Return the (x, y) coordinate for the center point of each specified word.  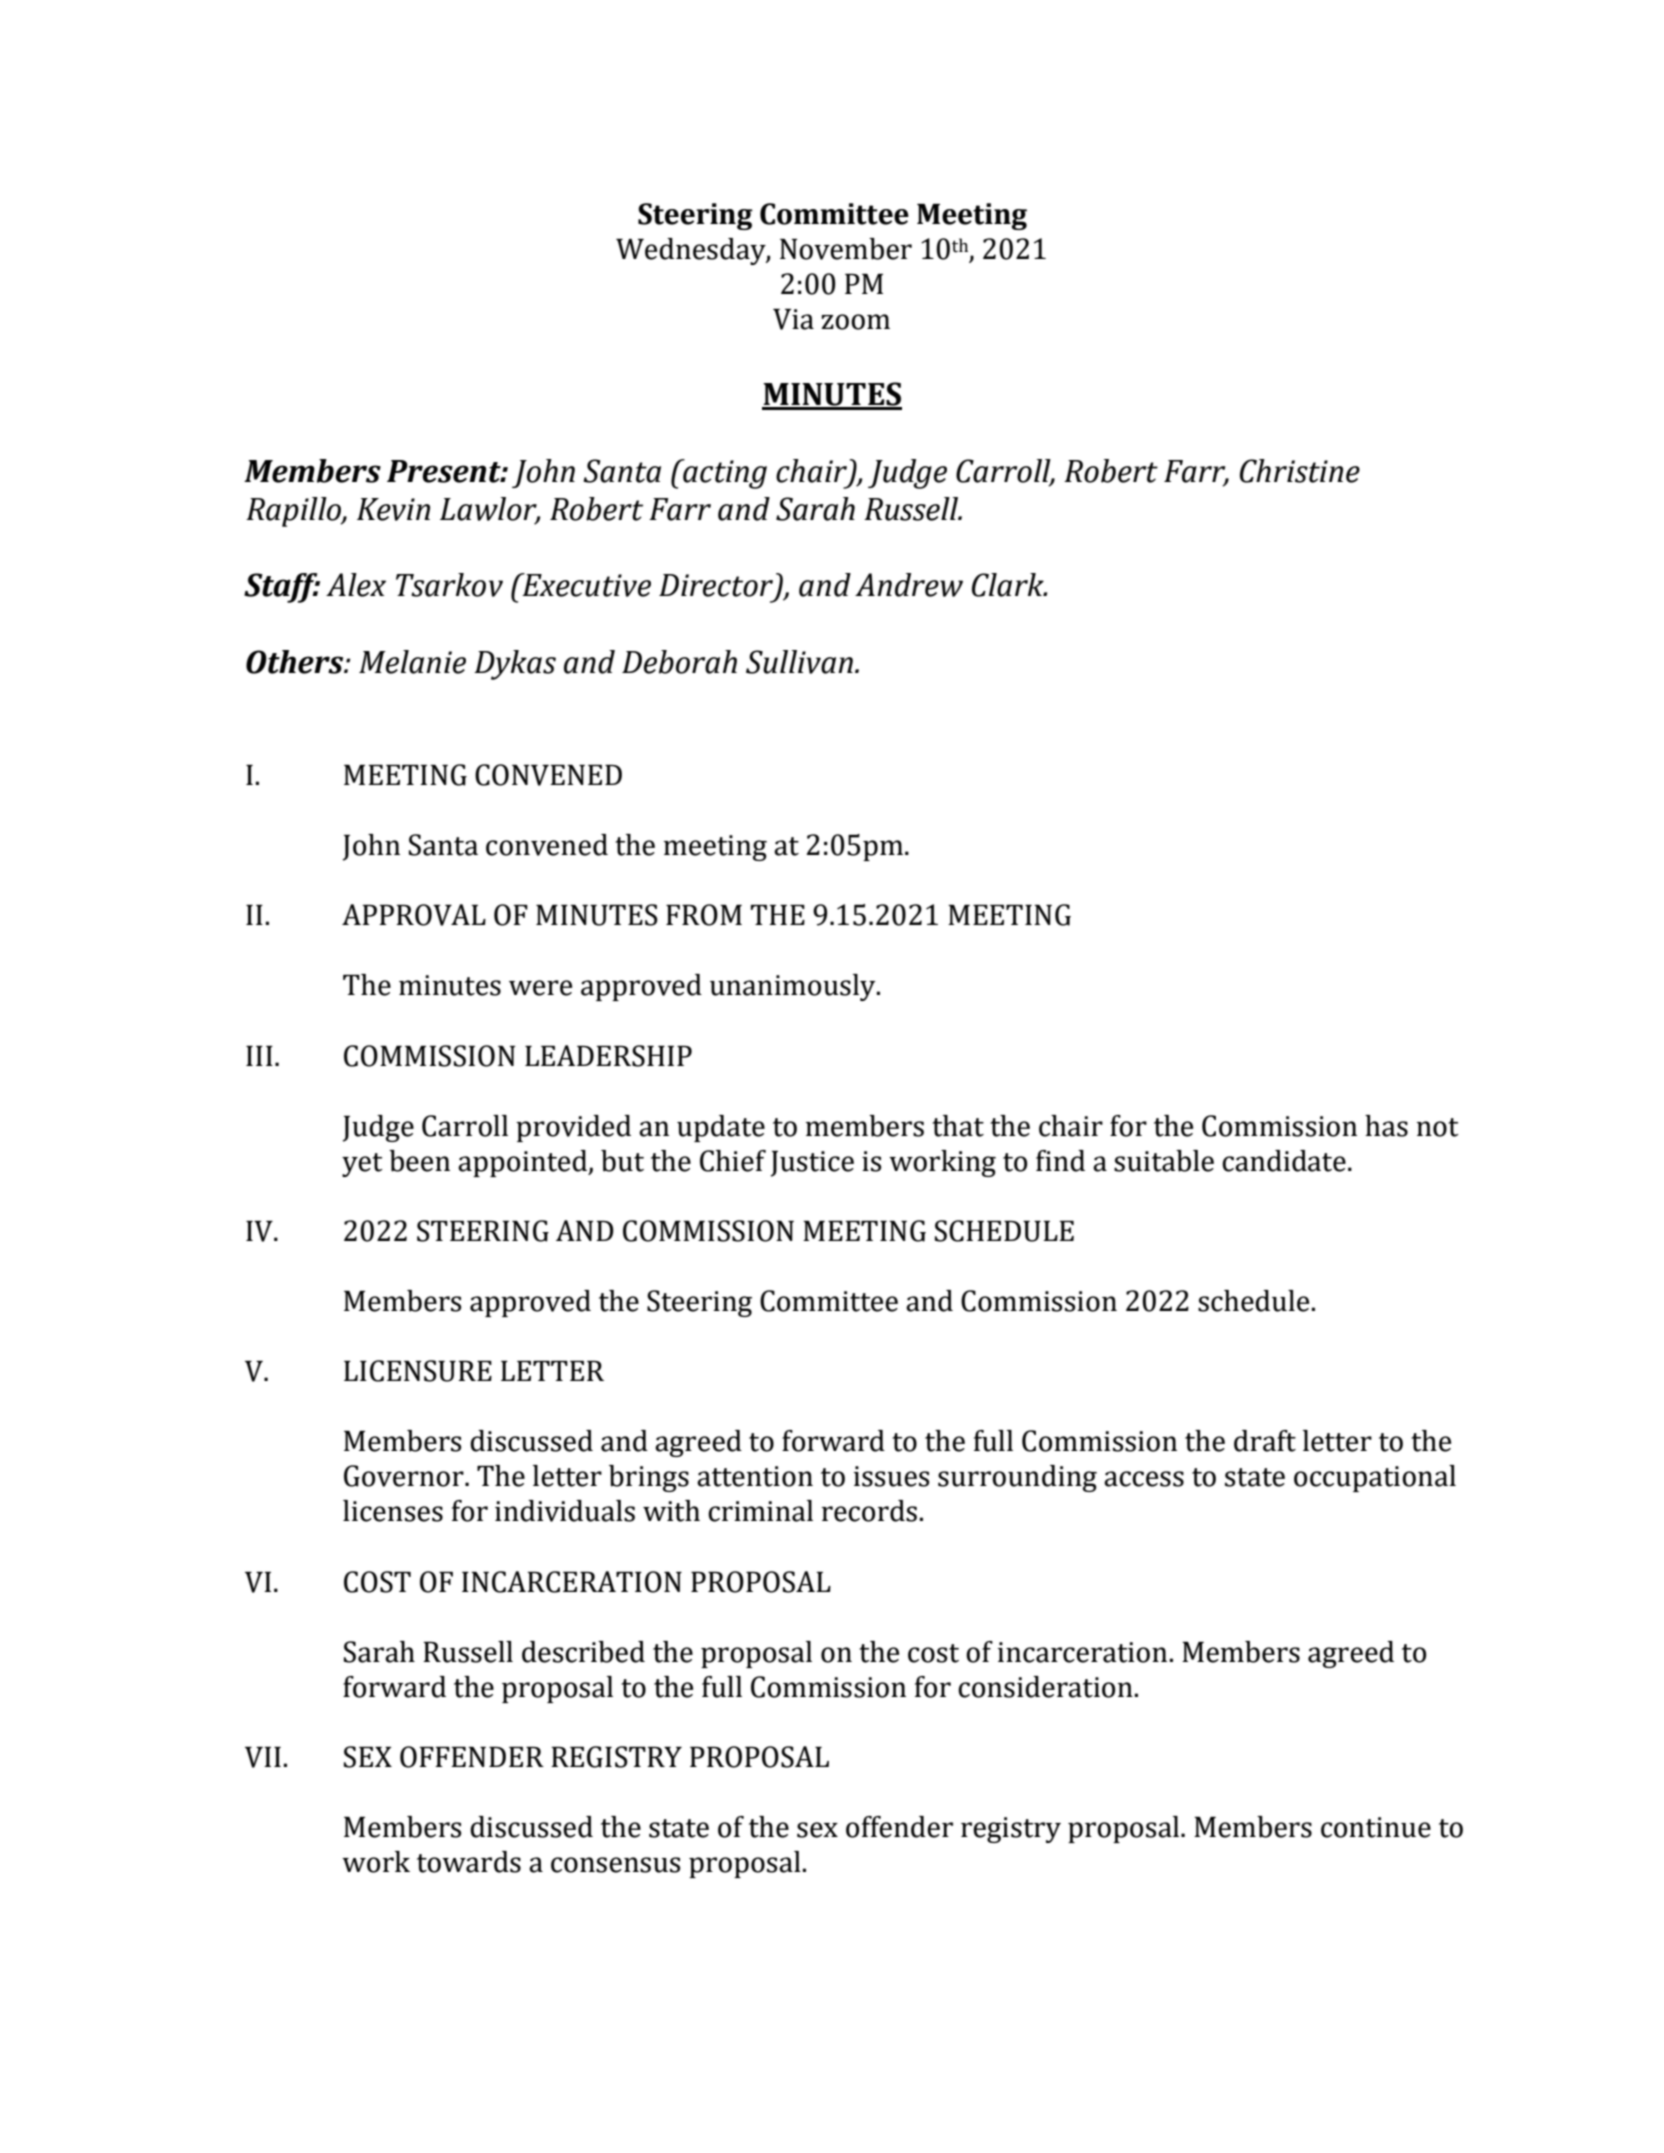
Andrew (909, 585)
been (419, 1161)
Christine (1300, 471)
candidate (1284, 1161)
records (869, 1511)
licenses (393, 1511)
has (1386, 1126)
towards (469, 1862)
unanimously (794, 987)
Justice (812, 1164)
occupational (1375, 1478)
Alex (356, 585)
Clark (1009, 585)
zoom (855, 322)
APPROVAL (414, 915)
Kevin (393, 509)
